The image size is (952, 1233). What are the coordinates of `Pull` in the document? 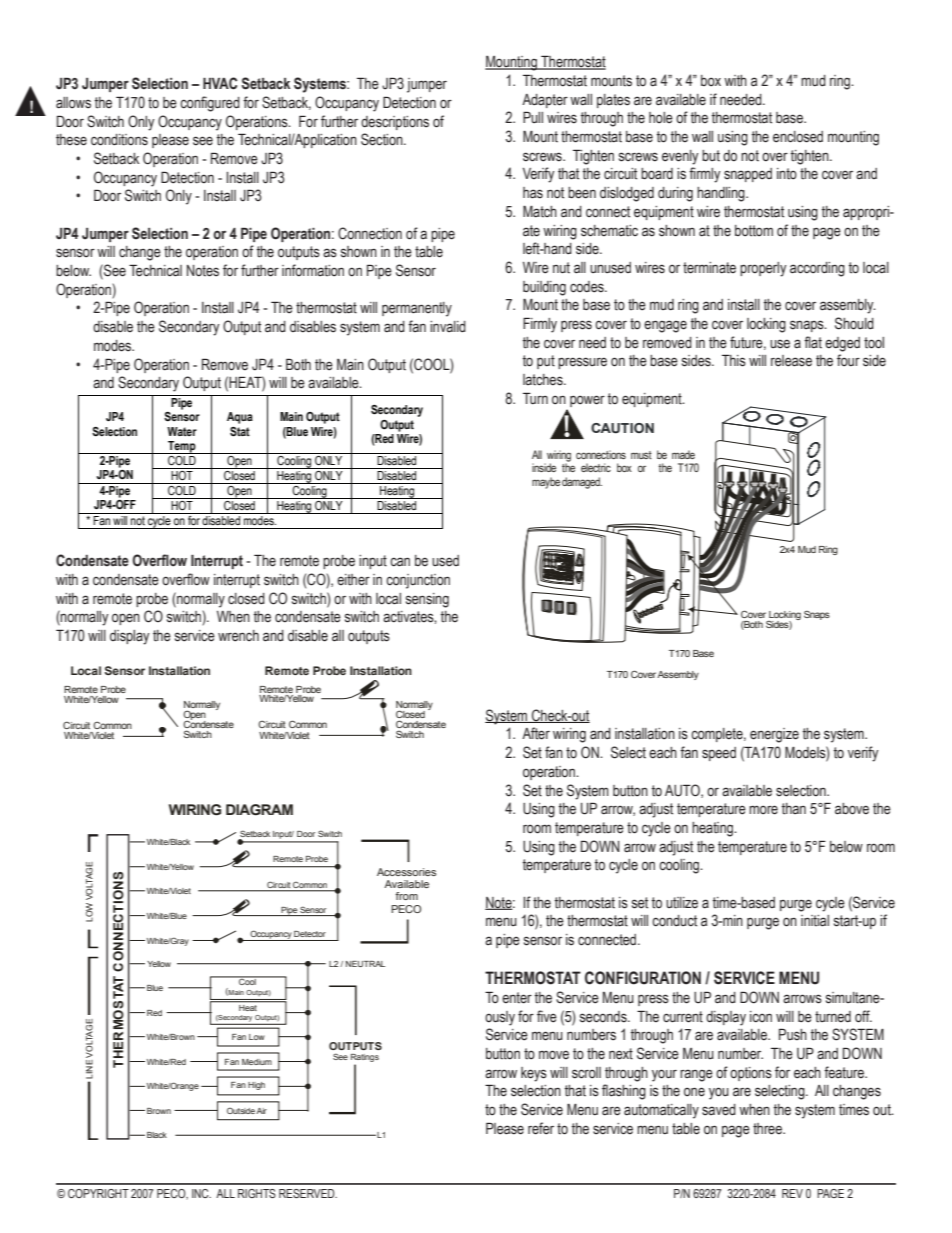 It's located at (533, 117).
